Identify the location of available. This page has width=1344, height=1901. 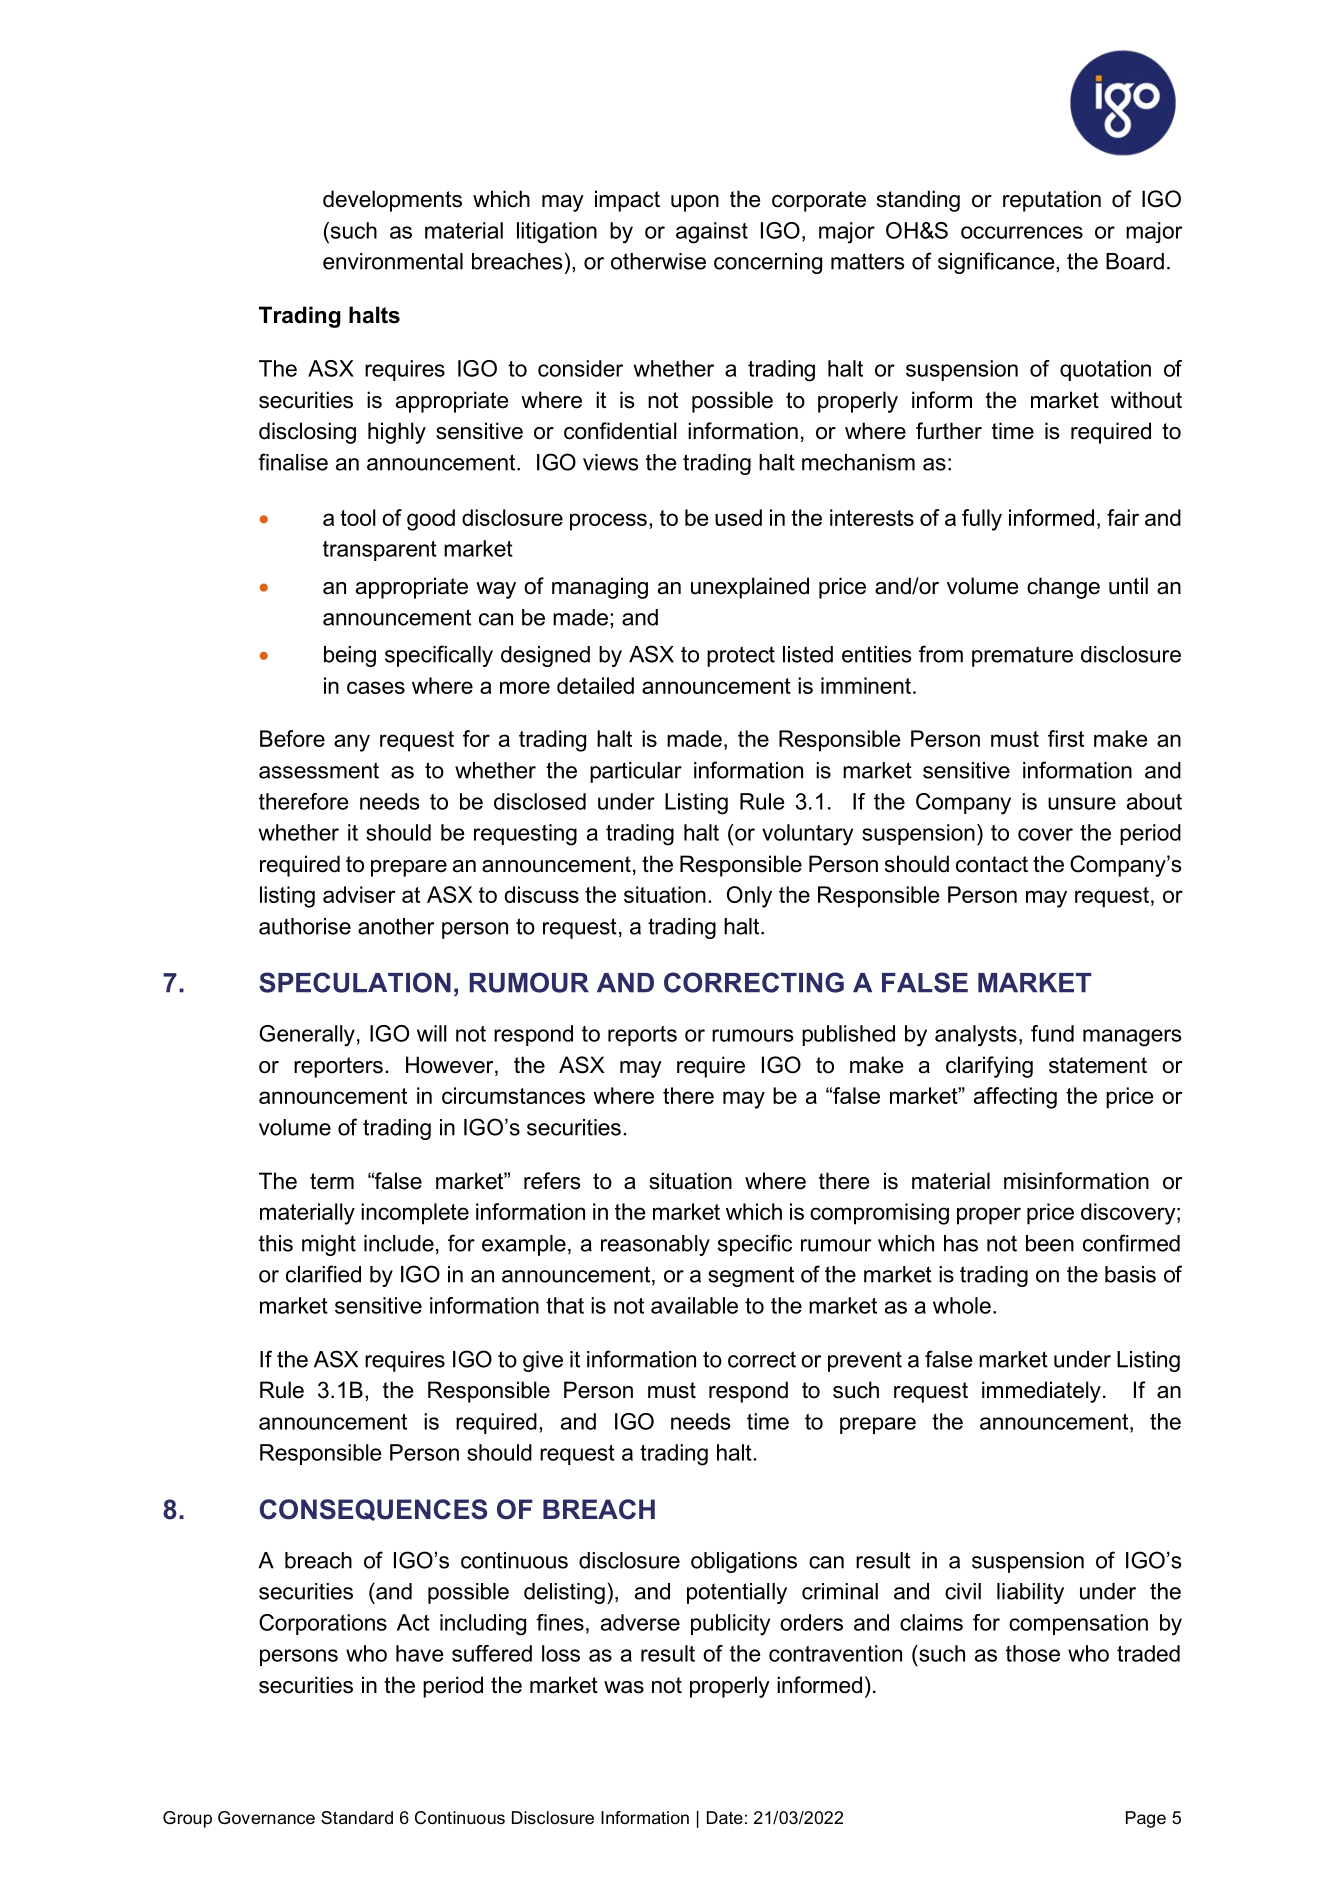
(694, 1305).
